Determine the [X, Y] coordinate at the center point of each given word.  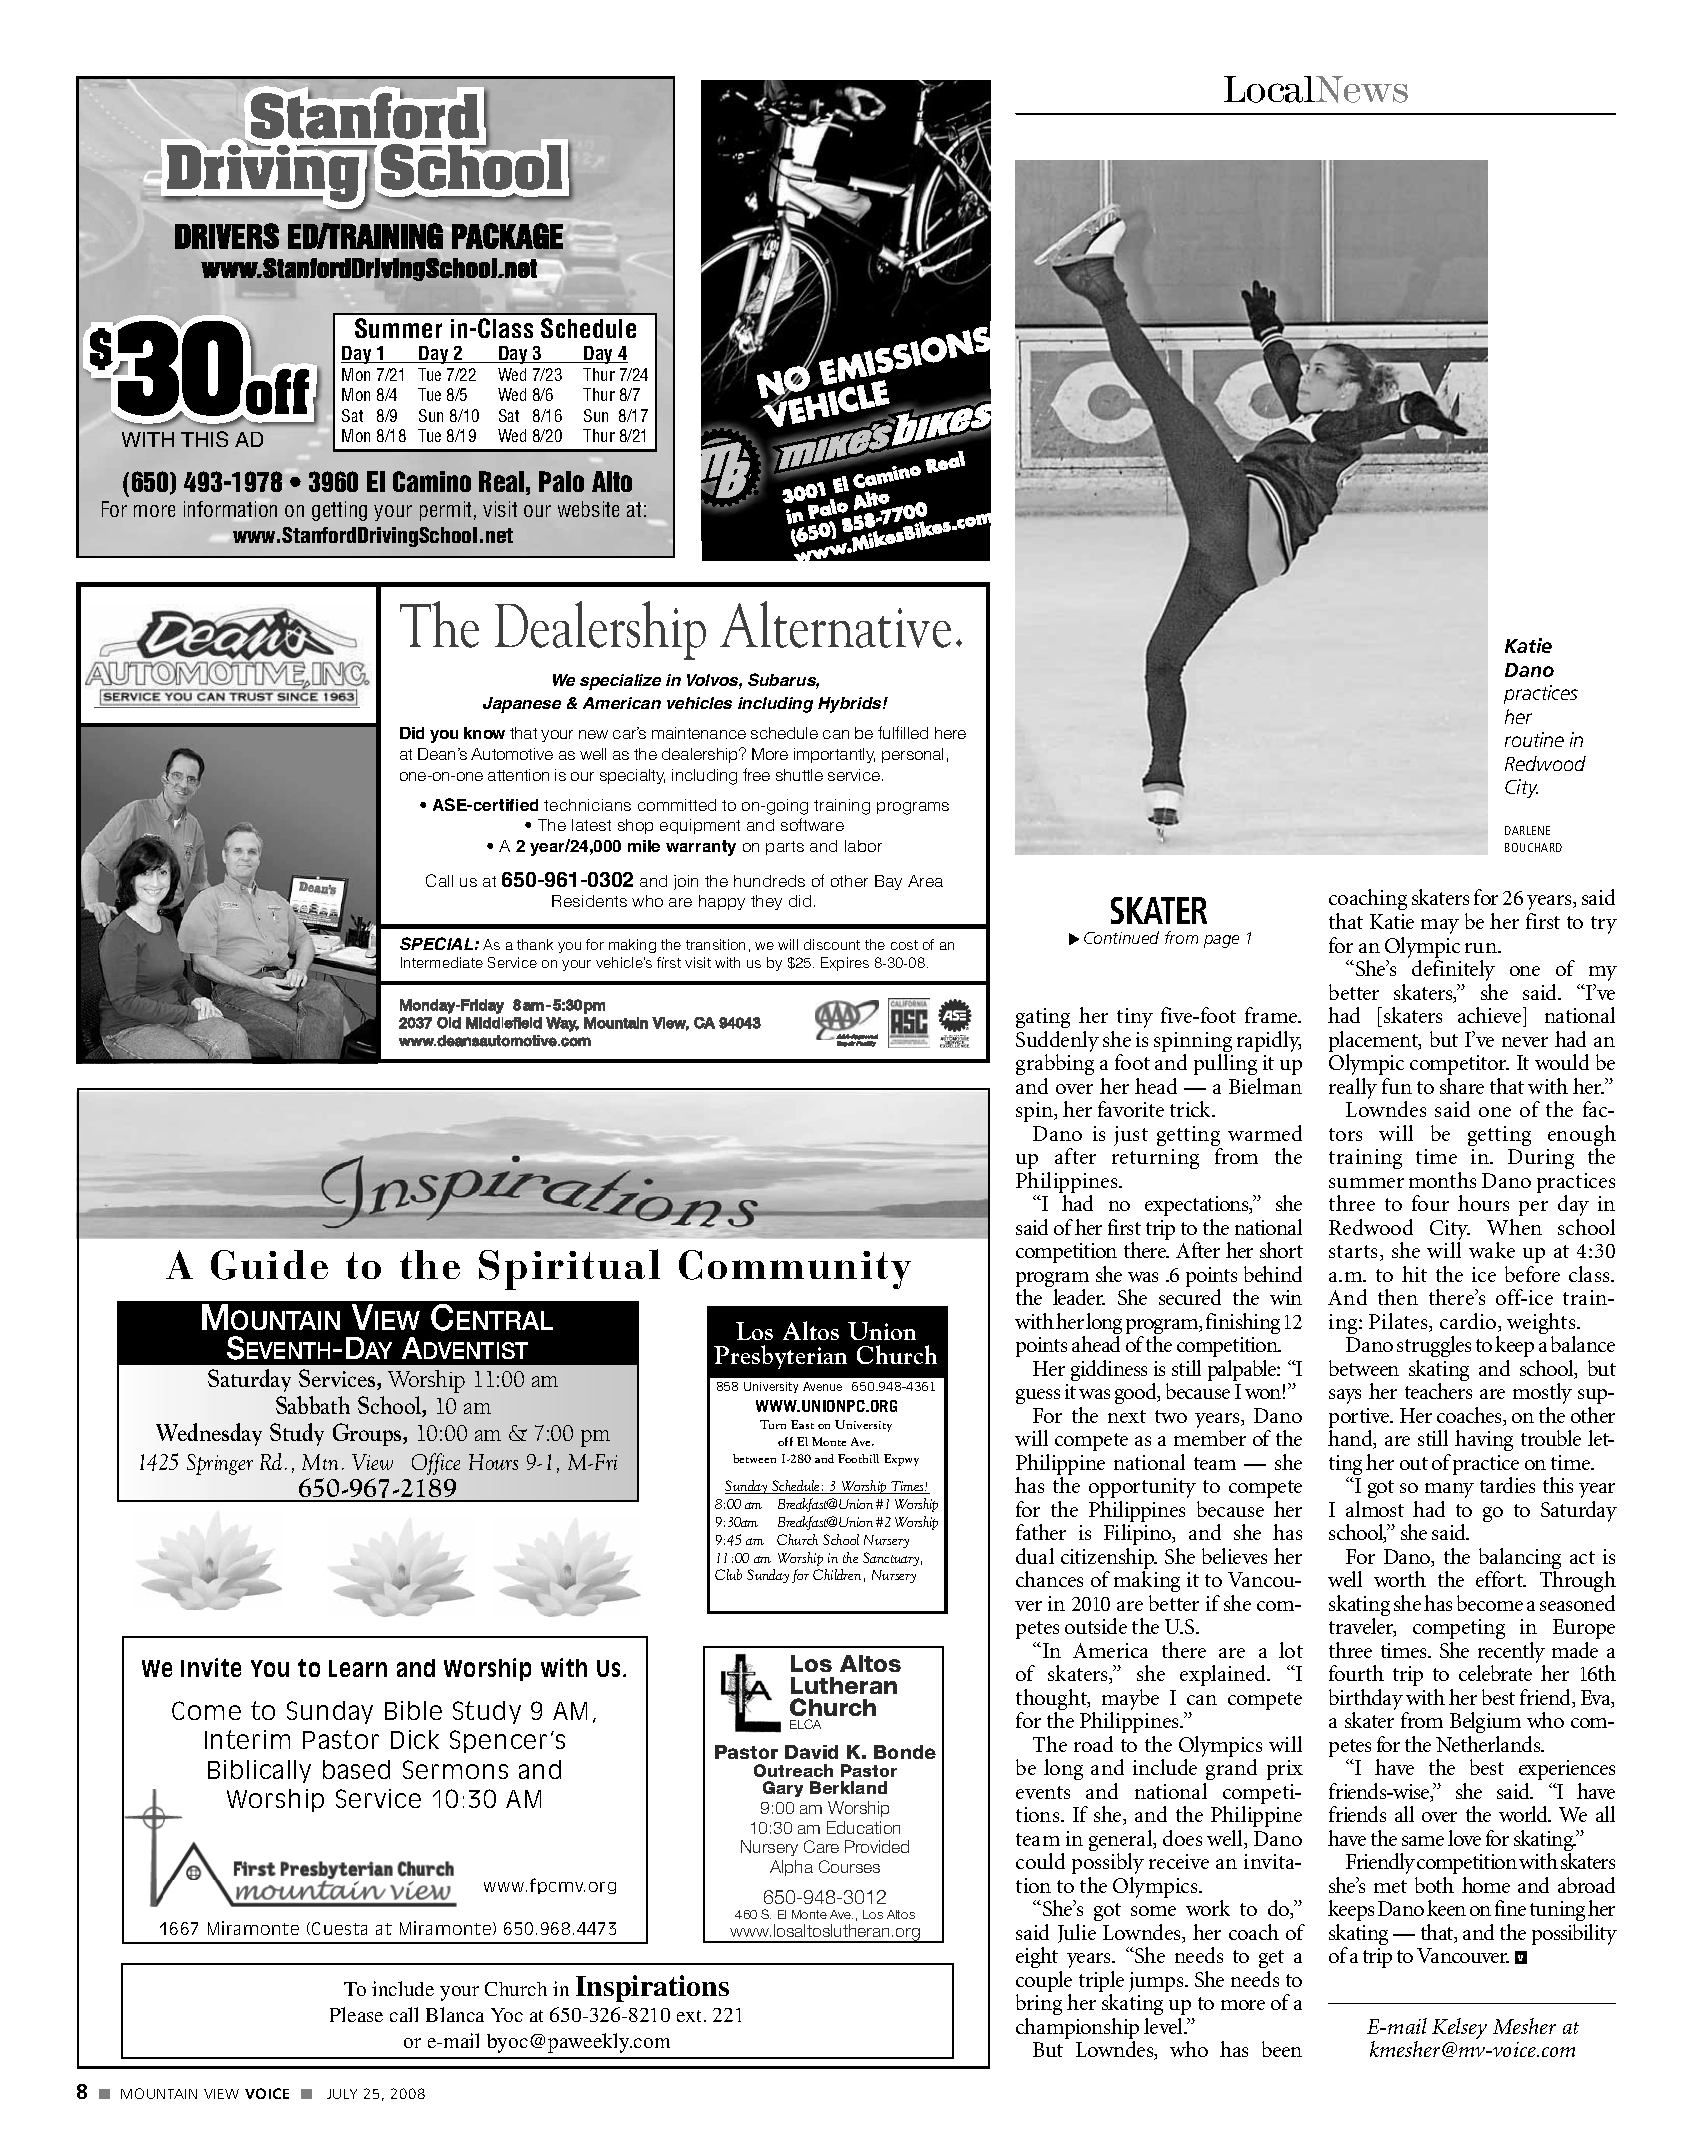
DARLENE [1527, 830]
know [484, 733]
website [588, 509]
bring [1039, 2006]
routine [1534, 739]
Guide [269, 1265]
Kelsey [1459, 2028]
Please [356, 2014]
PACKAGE [507, 236]
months [1442, 1180]
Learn [358, 1668]
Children [837, 1574]
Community [795, 1269]
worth [1400, 1579]
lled [916, 733]
